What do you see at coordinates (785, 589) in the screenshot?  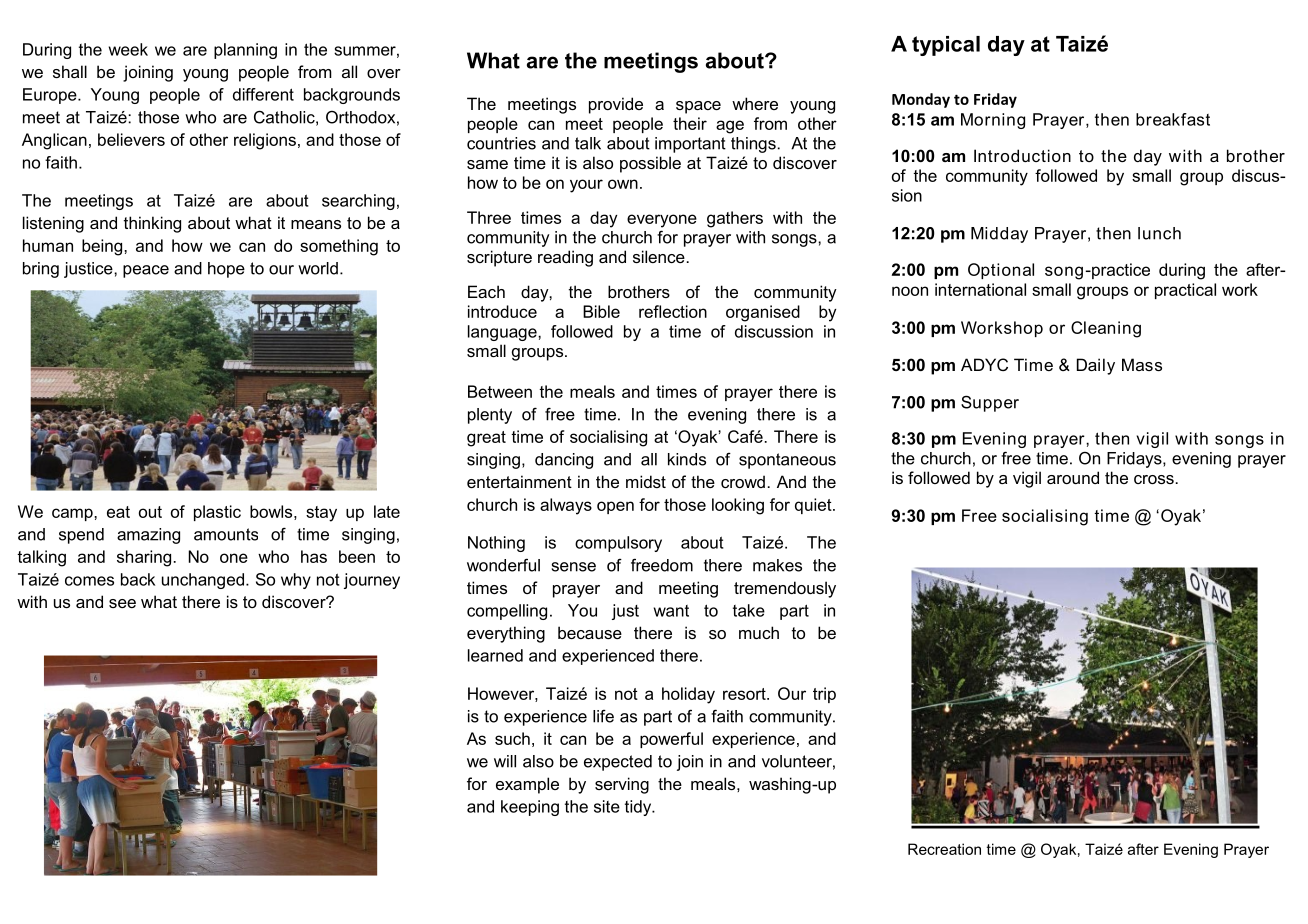 I see `tremendously` at bounding box center [785, 589].
